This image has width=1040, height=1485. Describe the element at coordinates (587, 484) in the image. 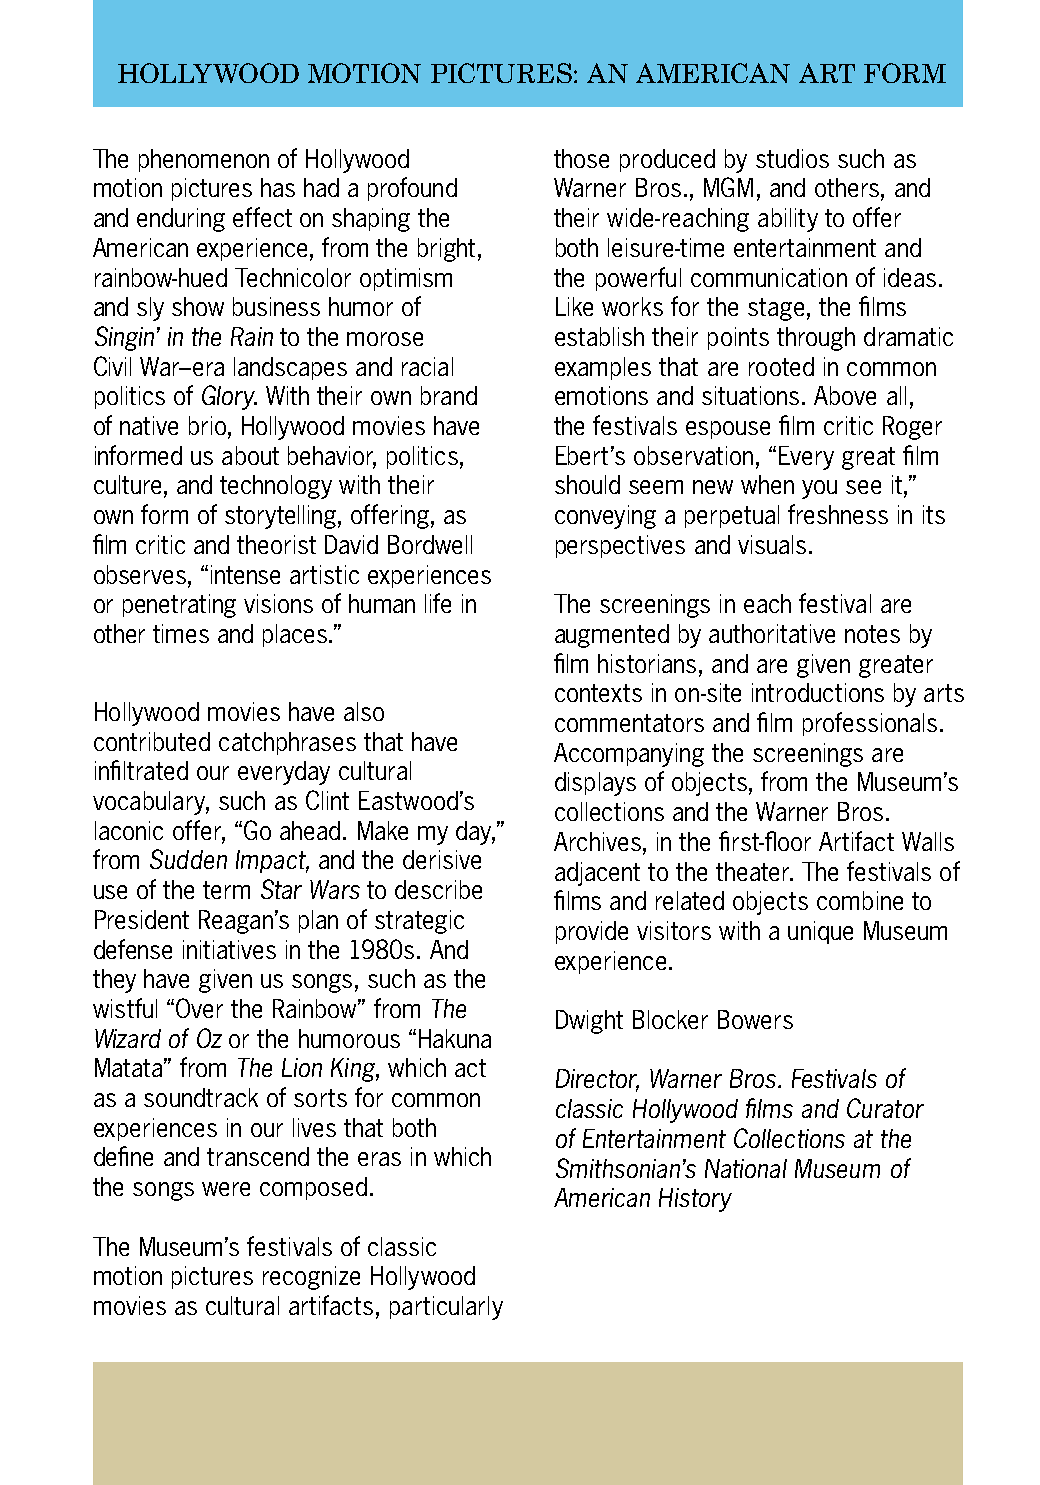

I see `should` at that location.
